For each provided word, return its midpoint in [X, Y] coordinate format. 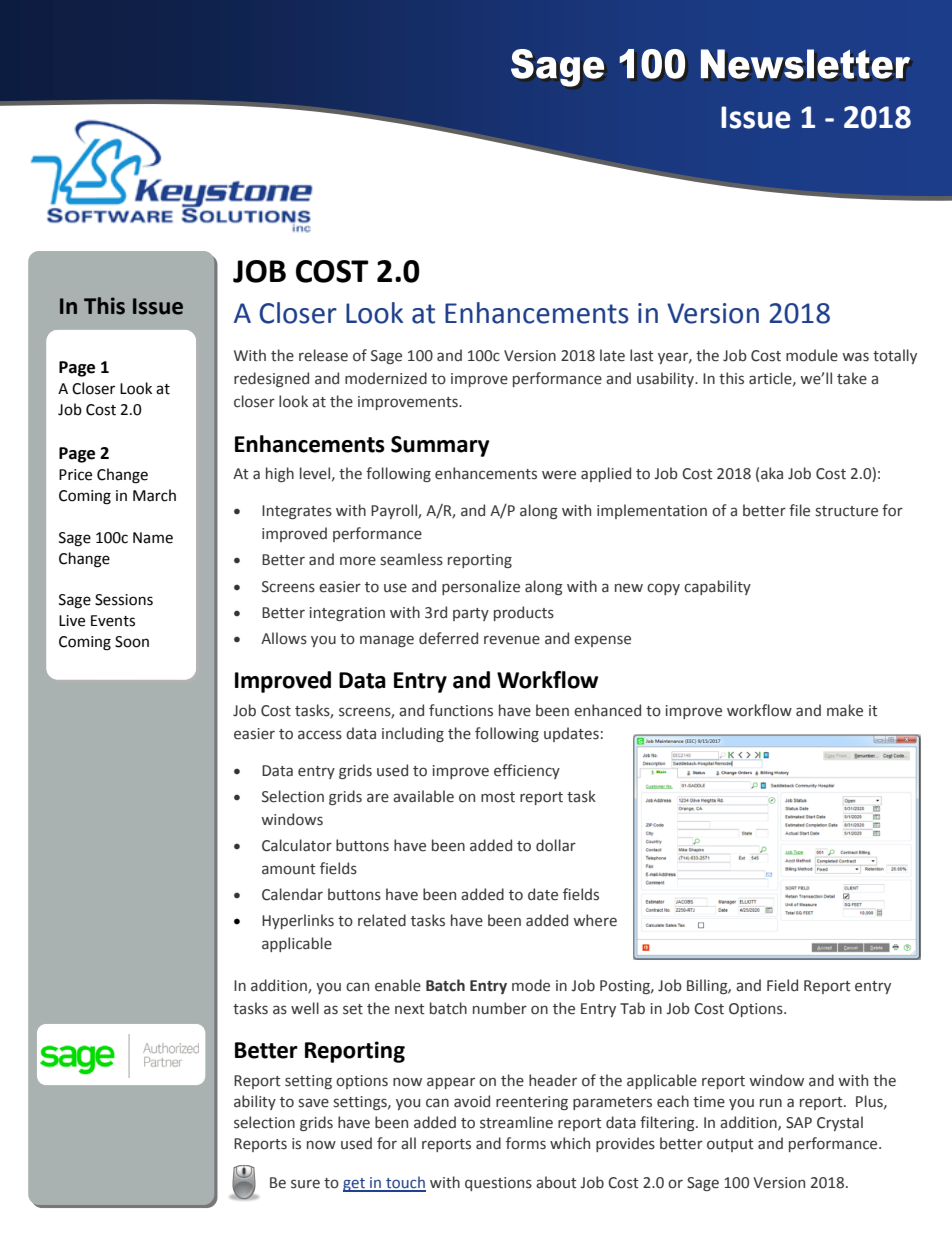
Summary [440, 446]
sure [305, 1184]
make [845, 710]
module [812, 355]
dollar [556, 845]
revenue [512, 640]
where [595, 920]
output [730, 1145]
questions [498, 1184]
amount [289, 869]
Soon [132, 642]
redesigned [271, 379]
